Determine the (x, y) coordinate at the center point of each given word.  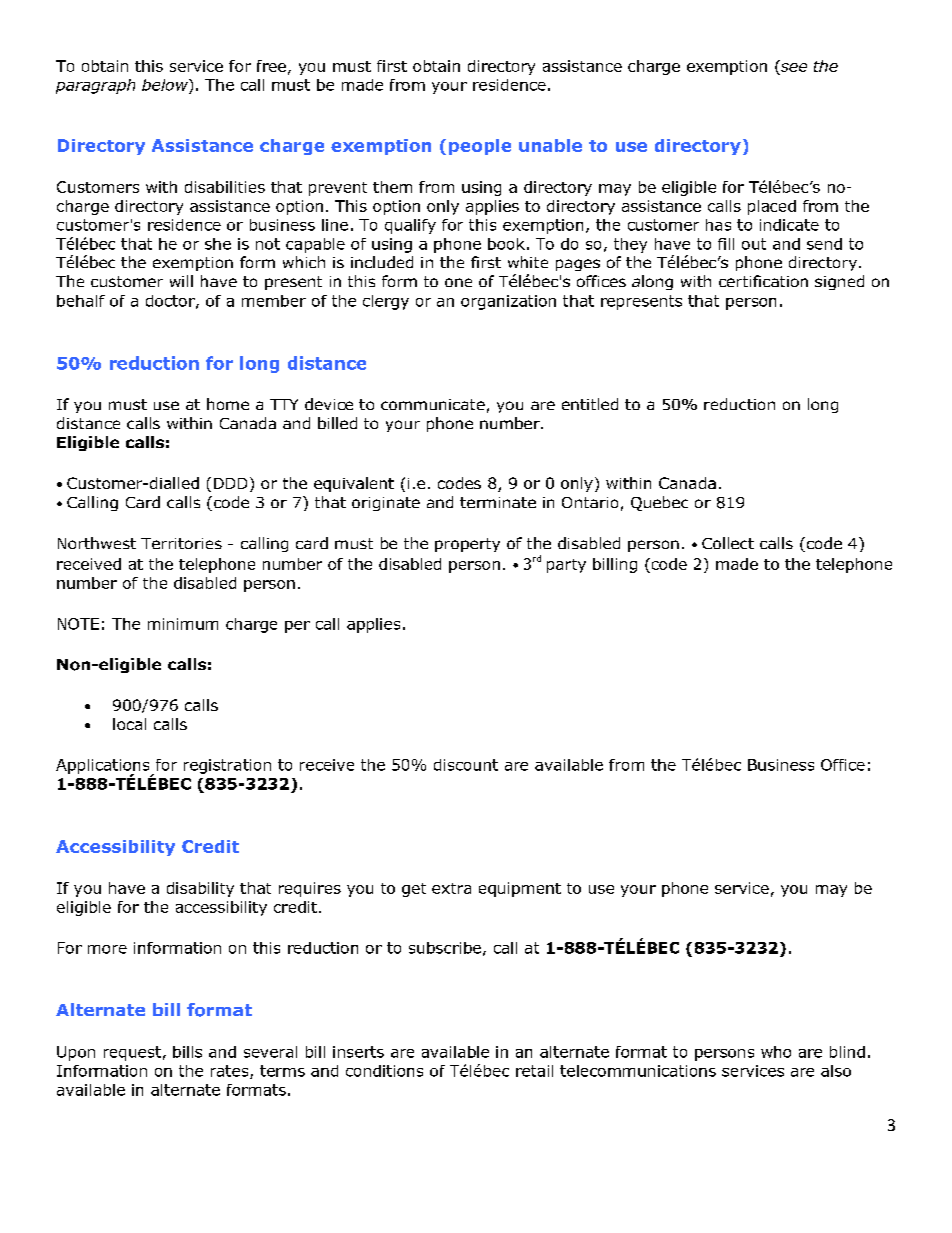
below (166, 85)
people (480, 147)
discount (466, 765)
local (129, 724)
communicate (433, 404)
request (132, 1053)
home (228, 404)
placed (772, 207)
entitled (590, 404)
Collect (728, 543)
